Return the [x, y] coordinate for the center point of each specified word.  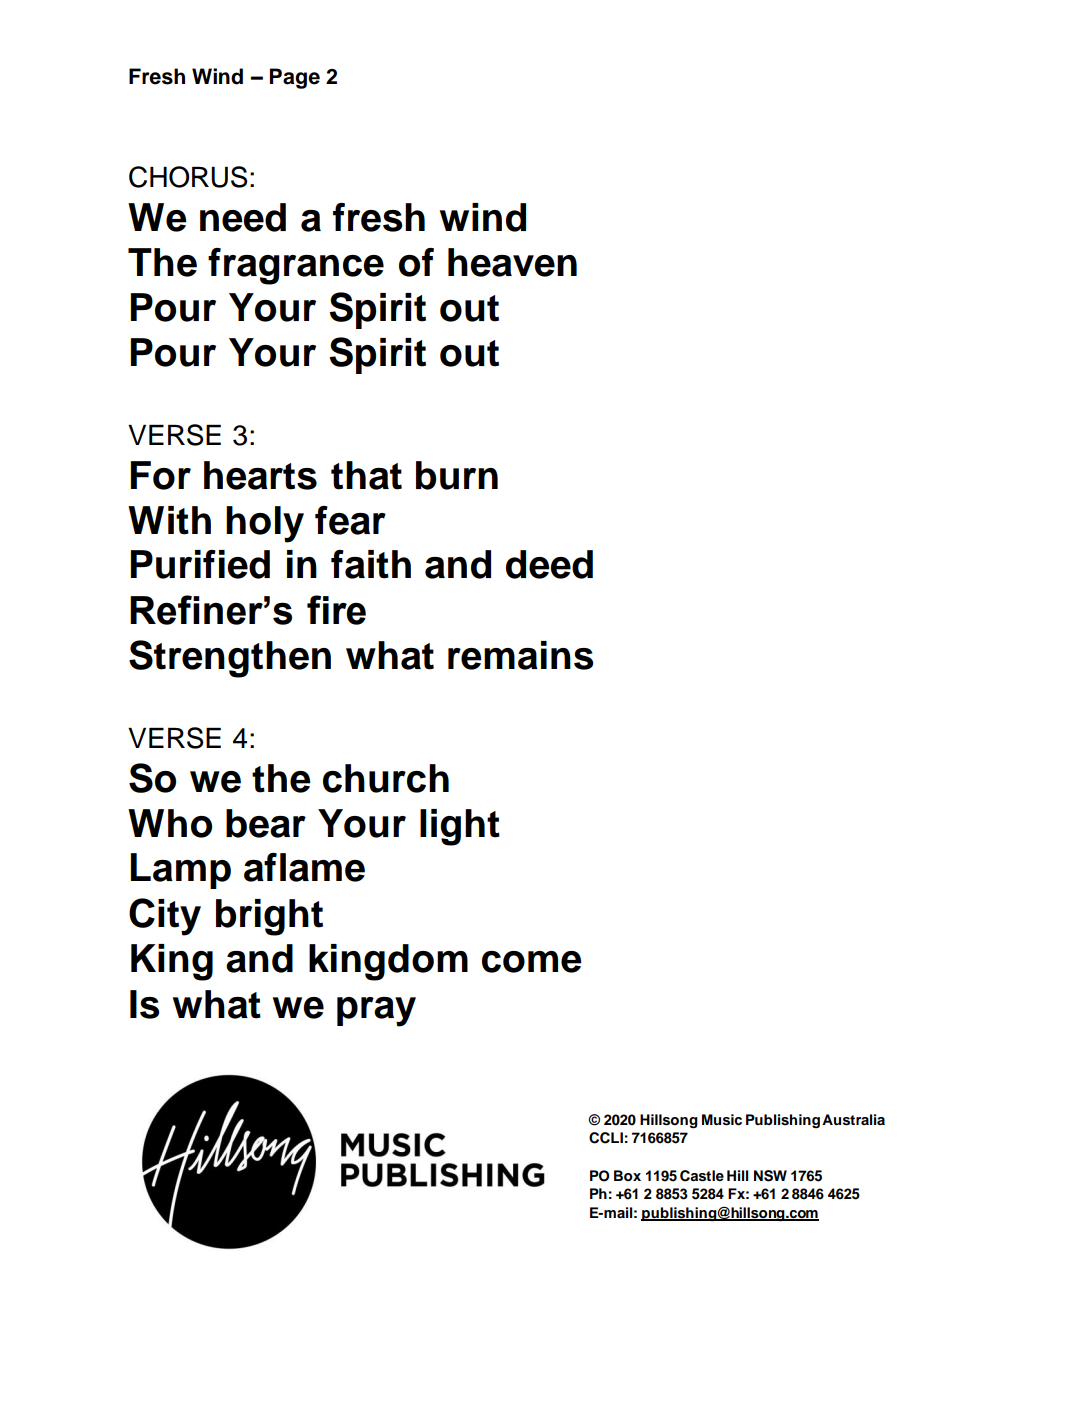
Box [627, 1175]
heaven [512, 262]
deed [549, 564]
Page [295, 78]
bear [266, 823]
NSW [770, 1176]
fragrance [296, 266]
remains [521, 655]
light [460, 827]
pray [376, 1012]
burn [457, 475]
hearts [260, 475]
